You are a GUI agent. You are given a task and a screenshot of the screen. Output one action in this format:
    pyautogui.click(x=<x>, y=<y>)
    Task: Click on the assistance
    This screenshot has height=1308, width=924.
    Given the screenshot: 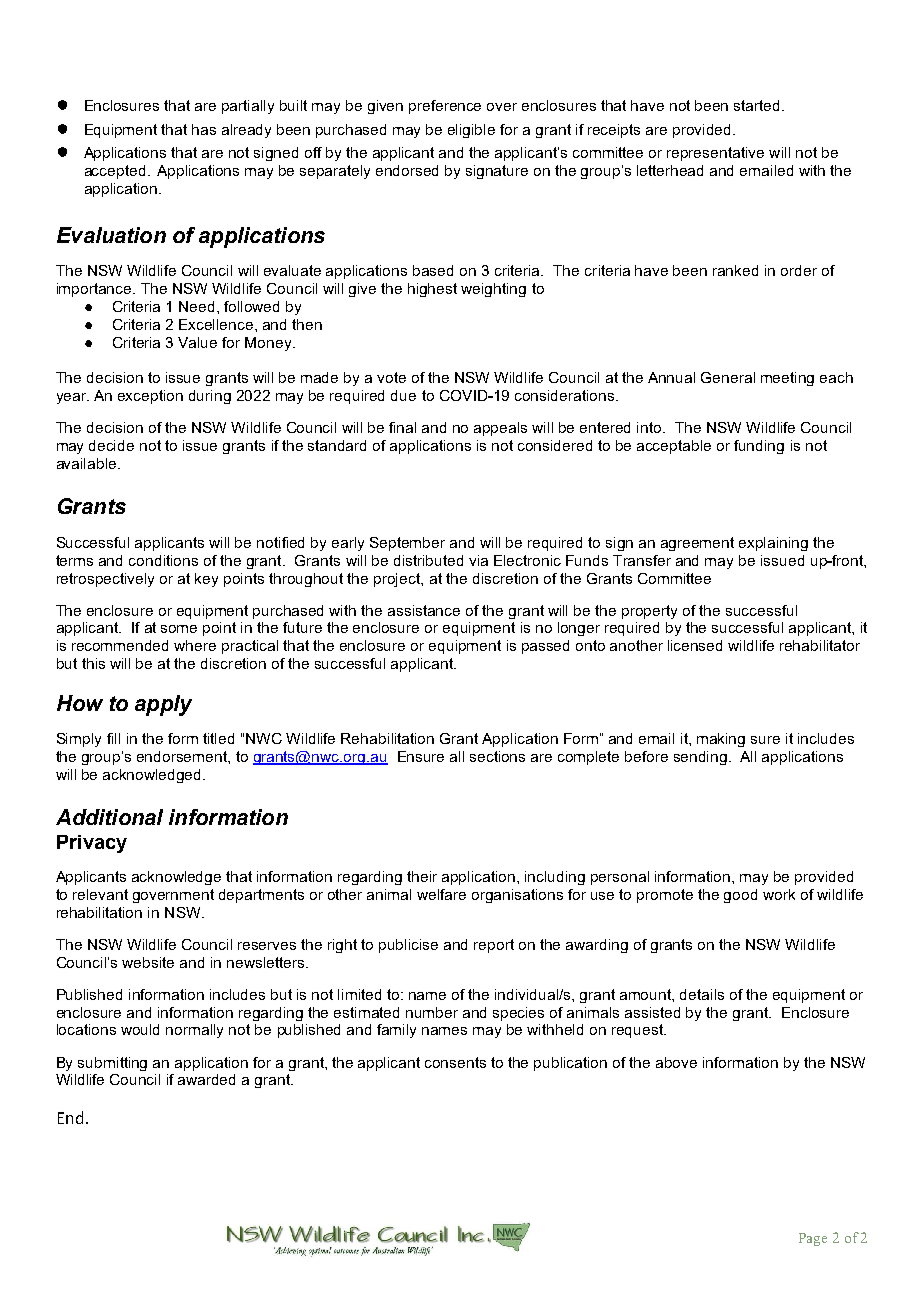 What is the action you would take?
    pyautogui.click(x=424, y=610)
